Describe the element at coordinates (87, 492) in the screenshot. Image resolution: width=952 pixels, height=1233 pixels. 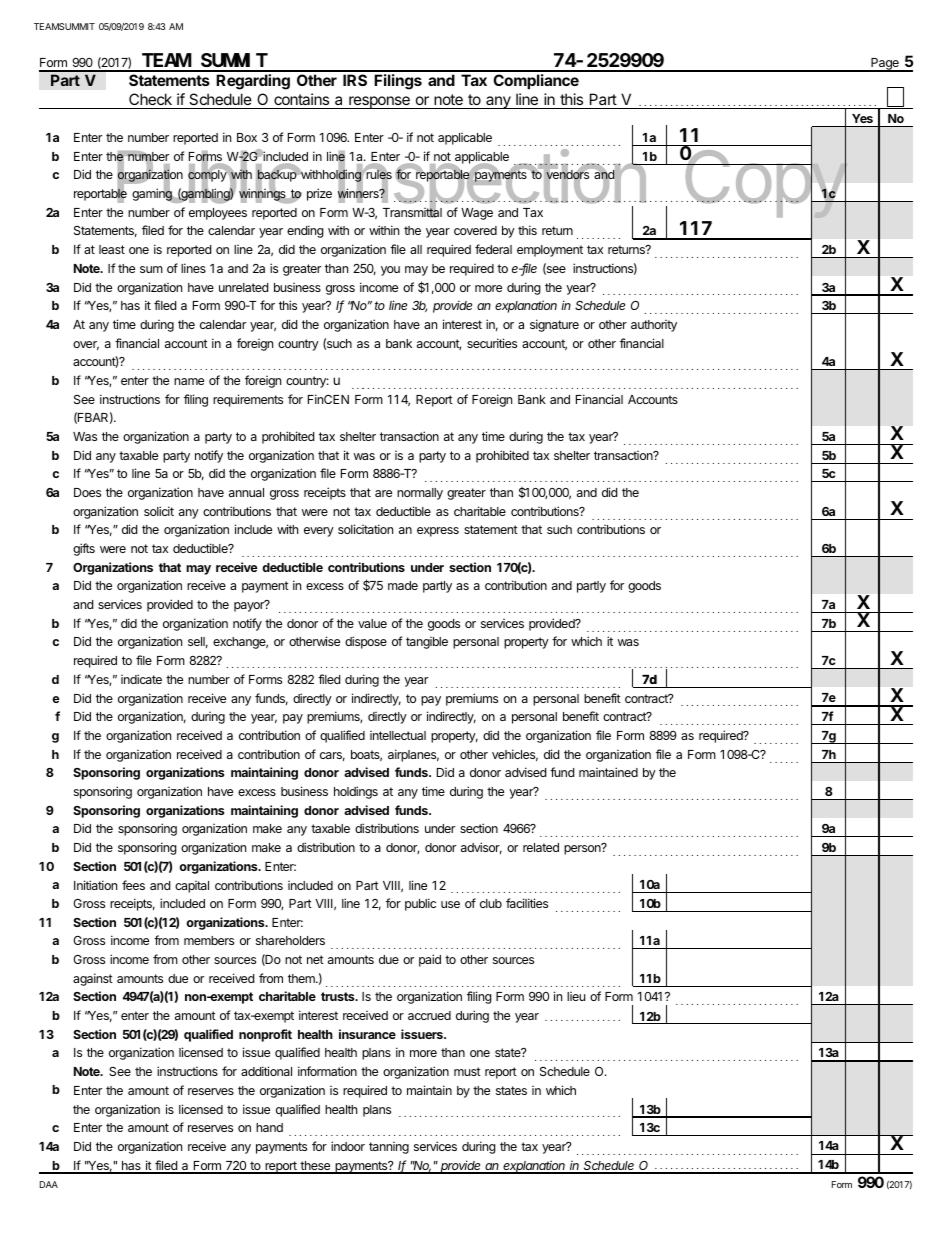
I see `Does` at that location.
